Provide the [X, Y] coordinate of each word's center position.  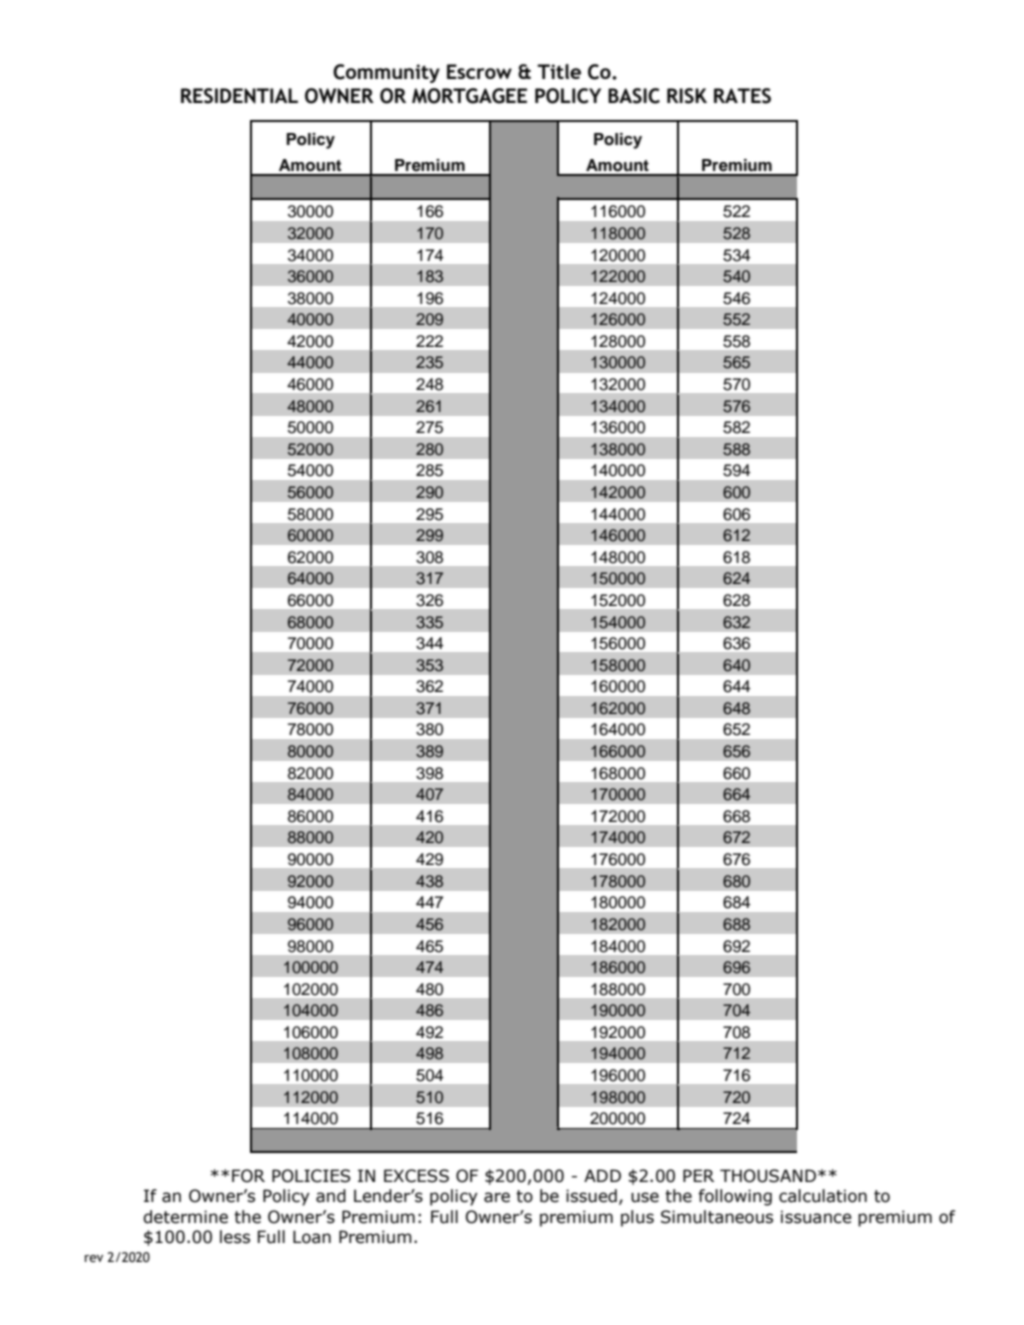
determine [185, 1217]
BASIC [634, 96]
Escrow [479, 71]
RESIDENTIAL [239, 96]
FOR [248, 1176]
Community [386, 73]
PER [698, 1175]
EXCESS [416, 1176]
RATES [742, 96]
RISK [687, 96]
